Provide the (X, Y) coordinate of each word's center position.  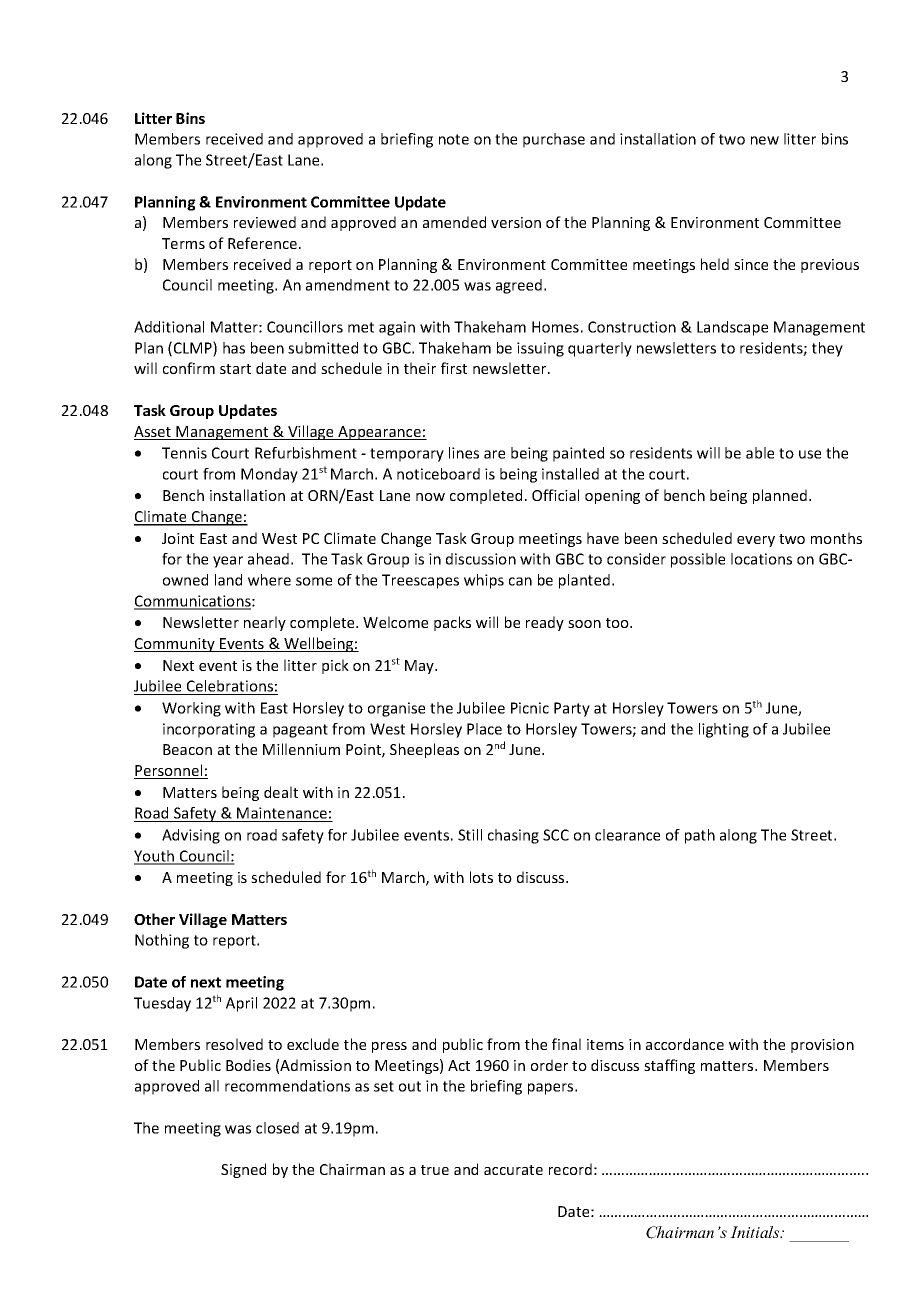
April (241, 1004)
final (566, 1044)
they (827, 349)
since (751, 264)
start (235, 369)
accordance (685, 1044)
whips (484, 581)
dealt (281, 792)
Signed (243, 1170)
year (228, 562)
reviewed (265, 222)
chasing (513, 836)
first (454, 368)
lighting (724, 730)
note (454, 139)
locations (761, 559)
